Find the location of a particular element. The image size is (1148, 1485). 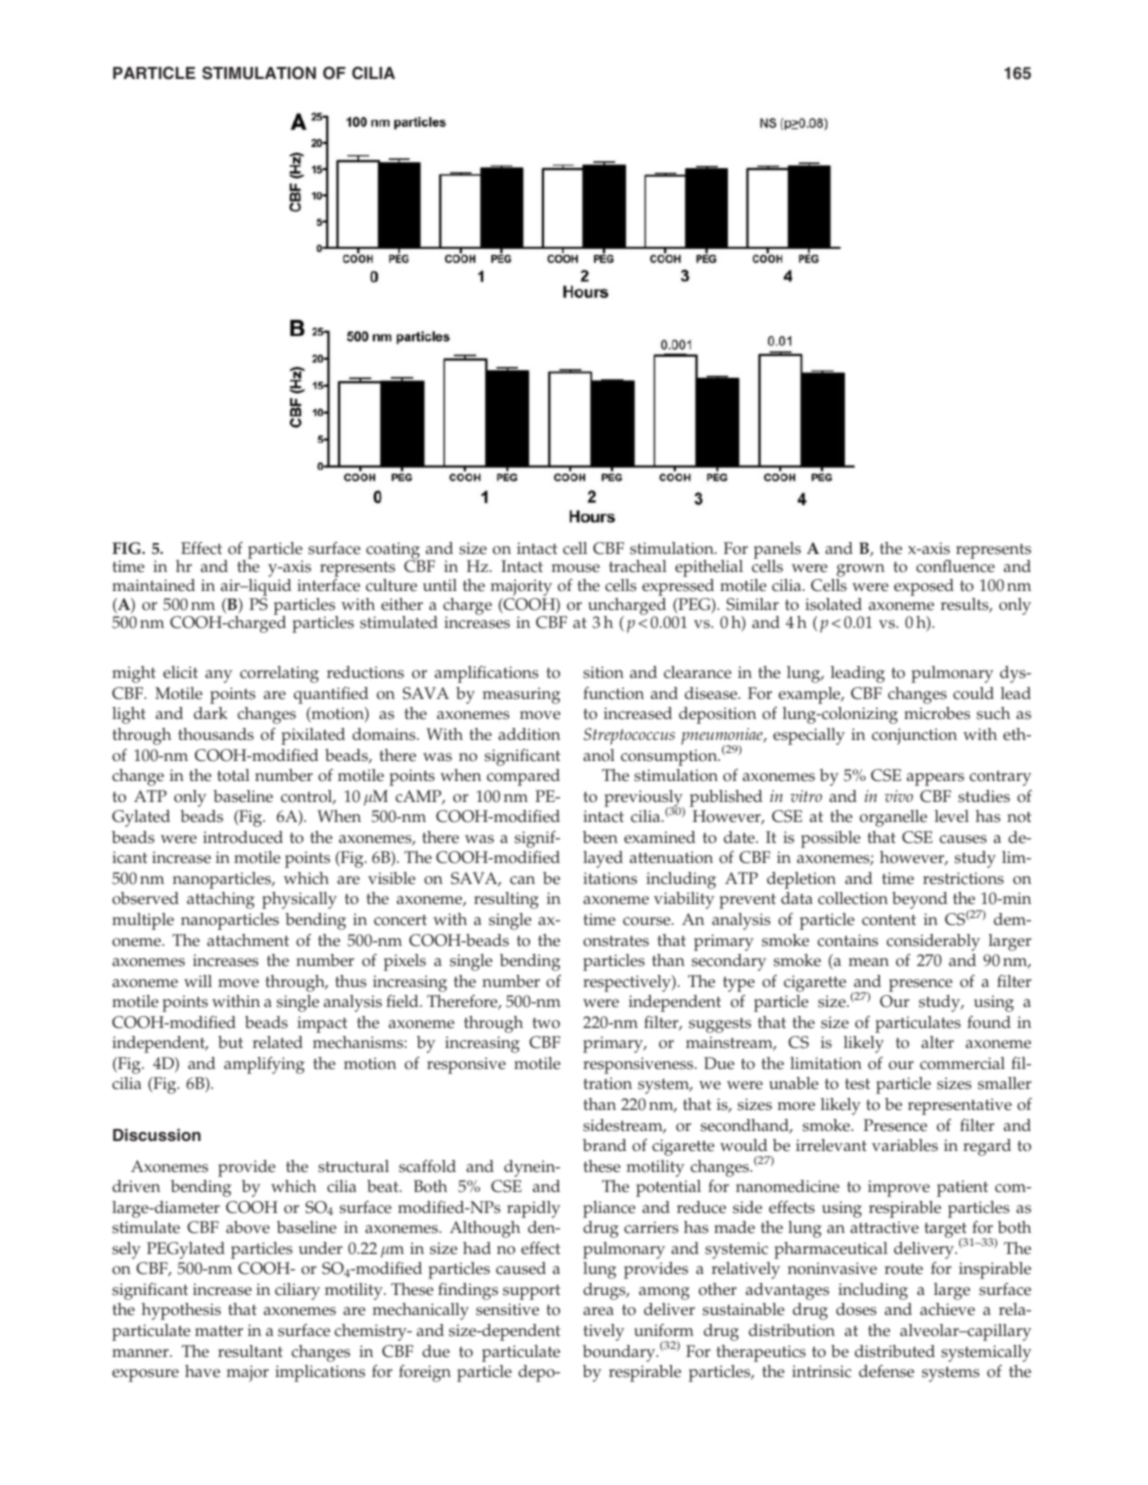

area is located at coordinates (598, 1311).
